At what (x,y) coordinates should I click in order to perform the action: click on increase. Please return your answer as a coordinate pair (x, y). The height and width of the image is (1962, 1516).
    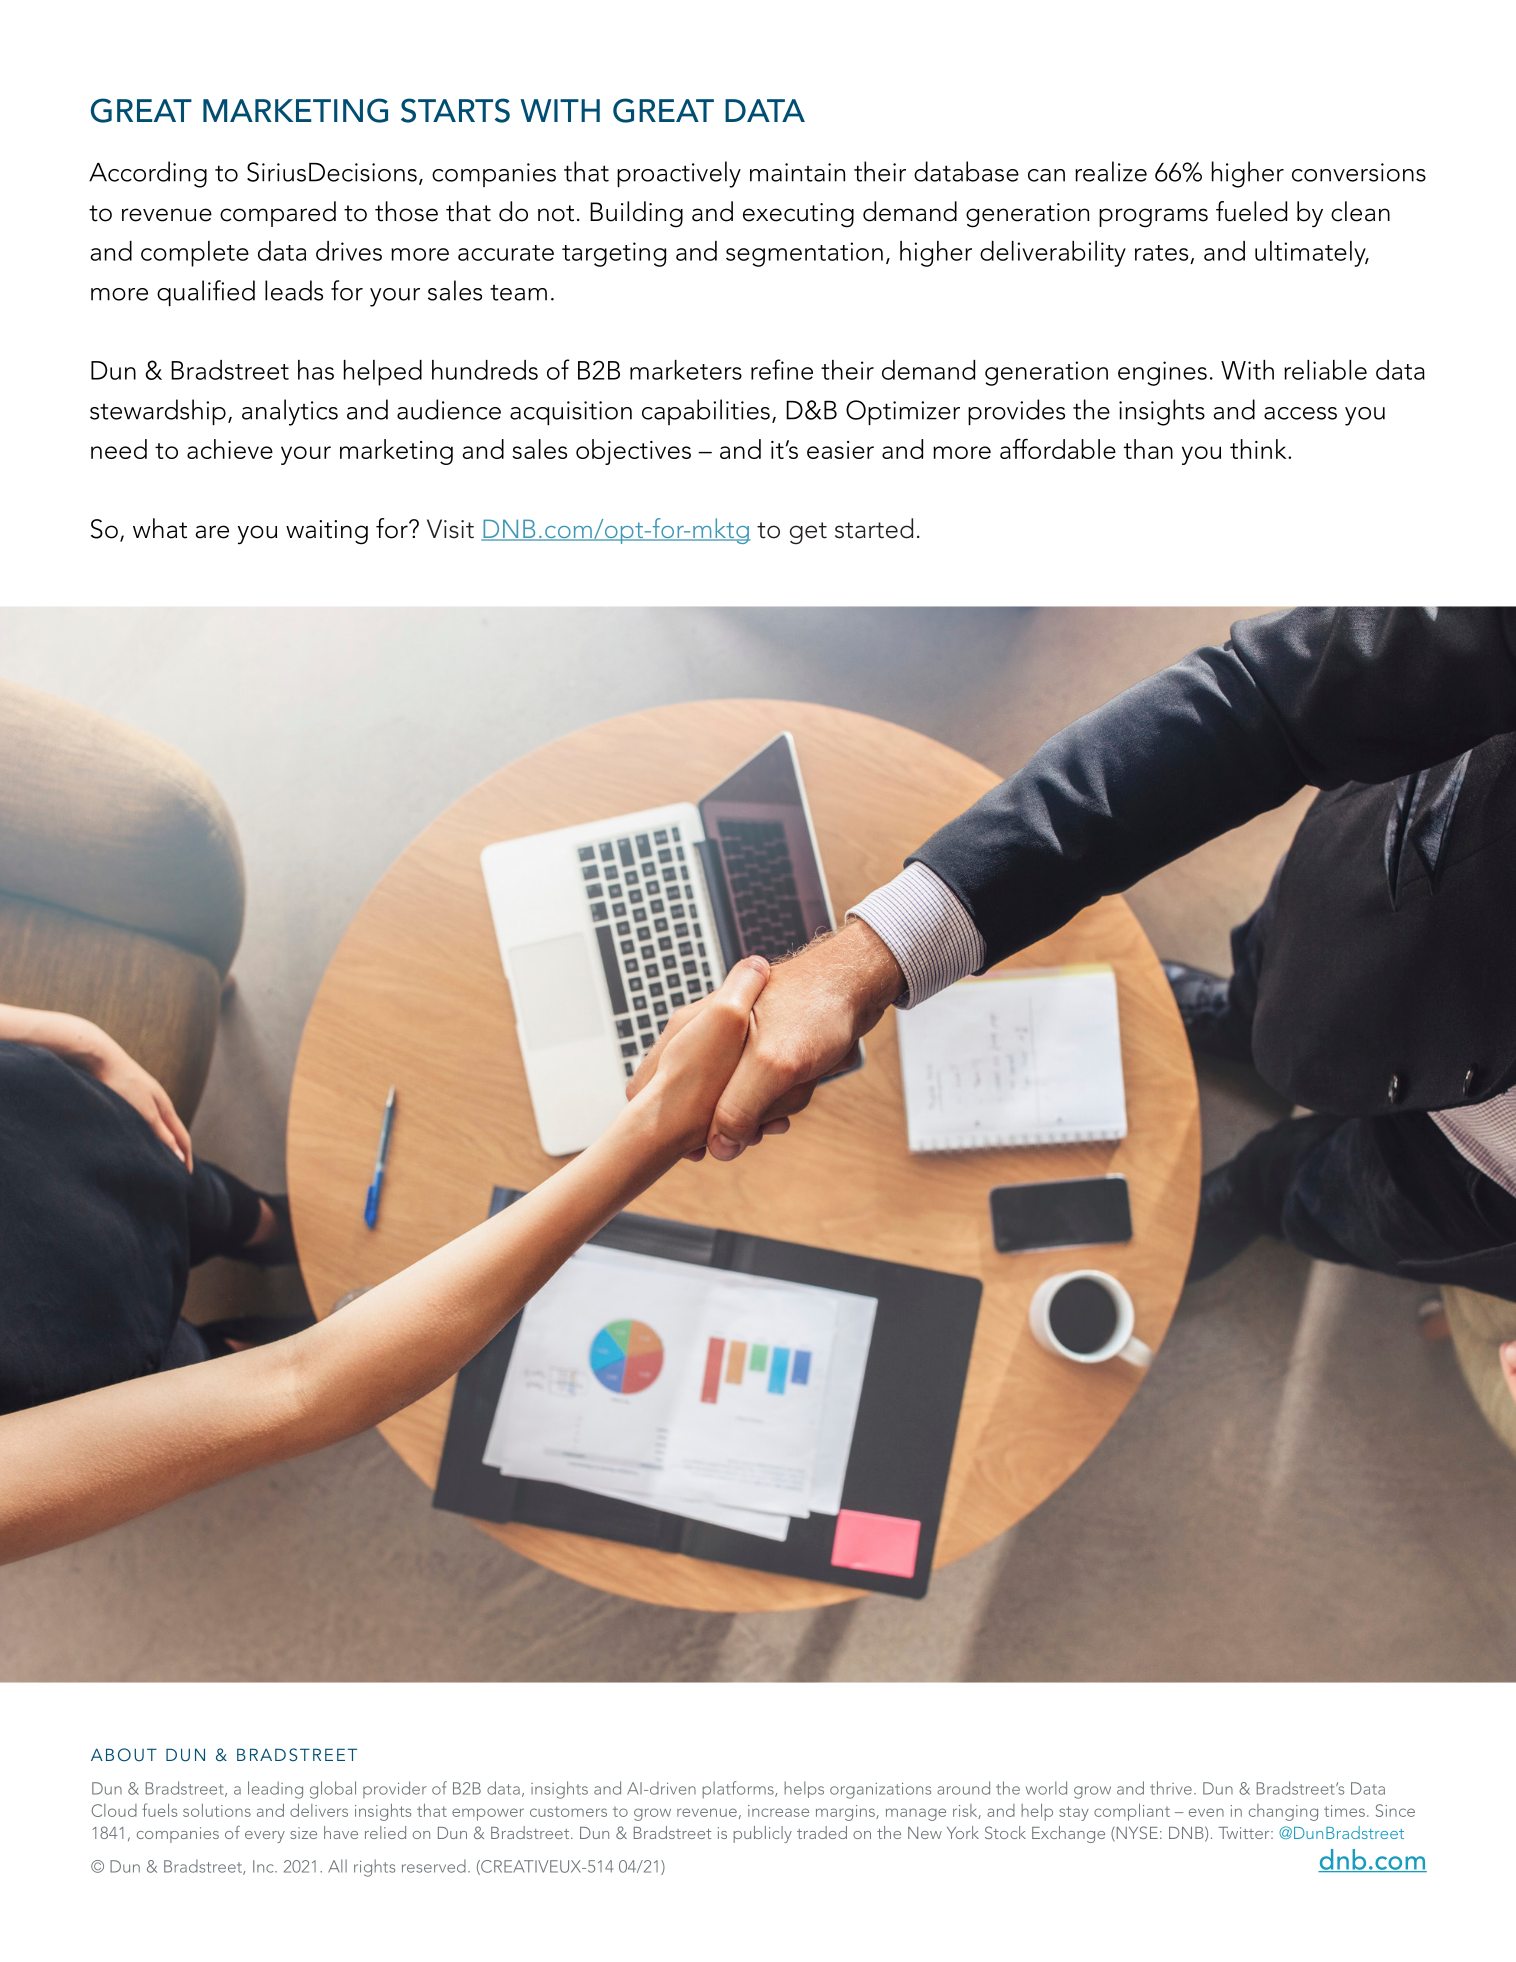
    Looking at the image, I should click on (778, 1811).
